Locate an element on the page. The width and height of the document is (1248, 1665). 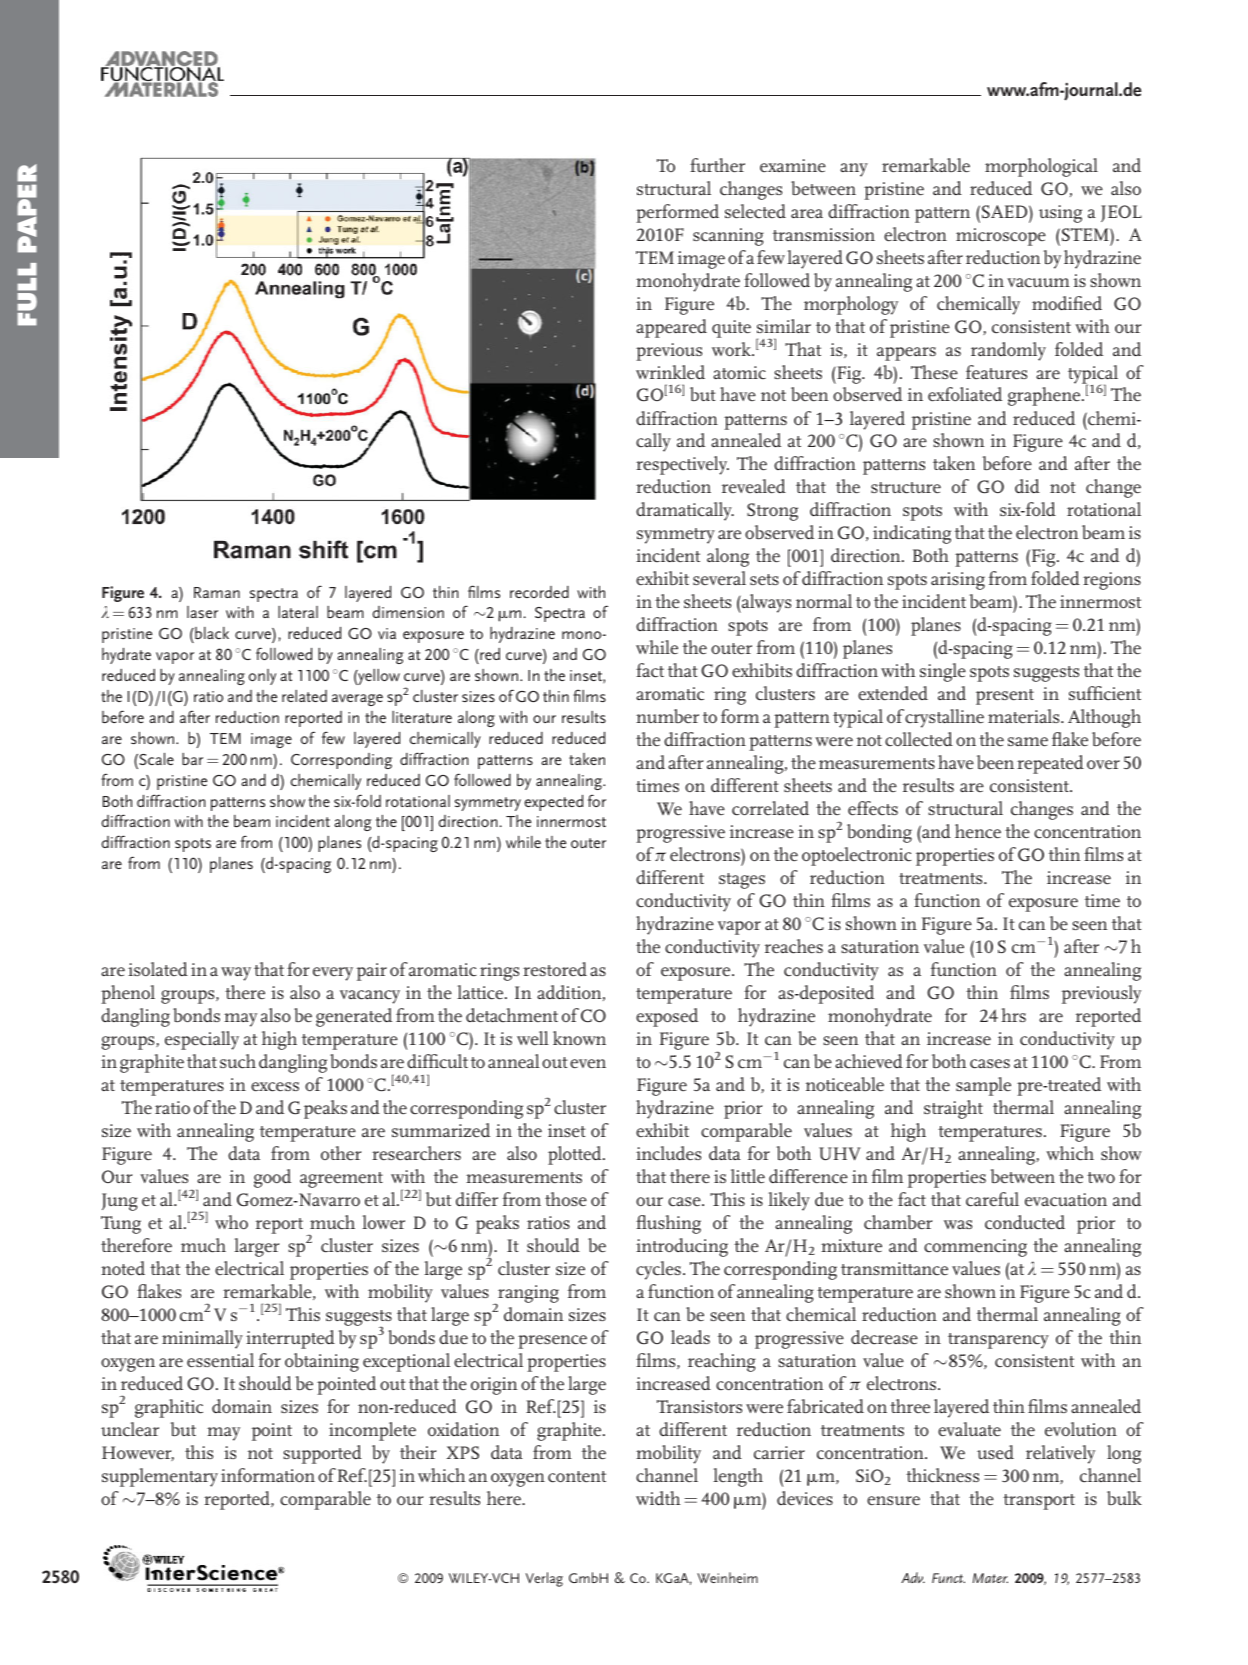
black is located at coordinates (211, 635).
